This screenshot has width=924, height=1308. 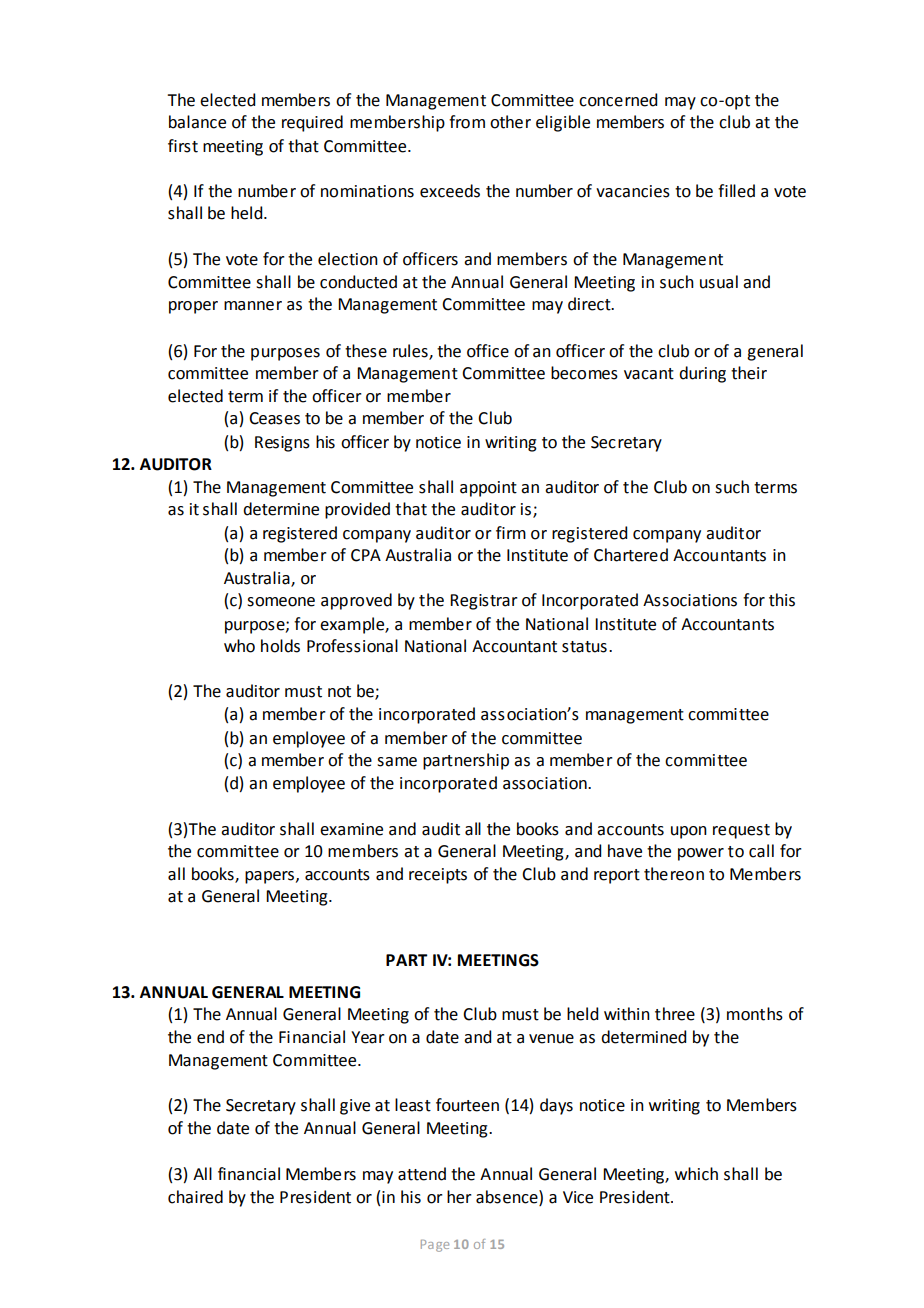 What do you see at coordinates (631, 555) in the screenshot?
I see `Chartered` at bounding box center [631, 555].
